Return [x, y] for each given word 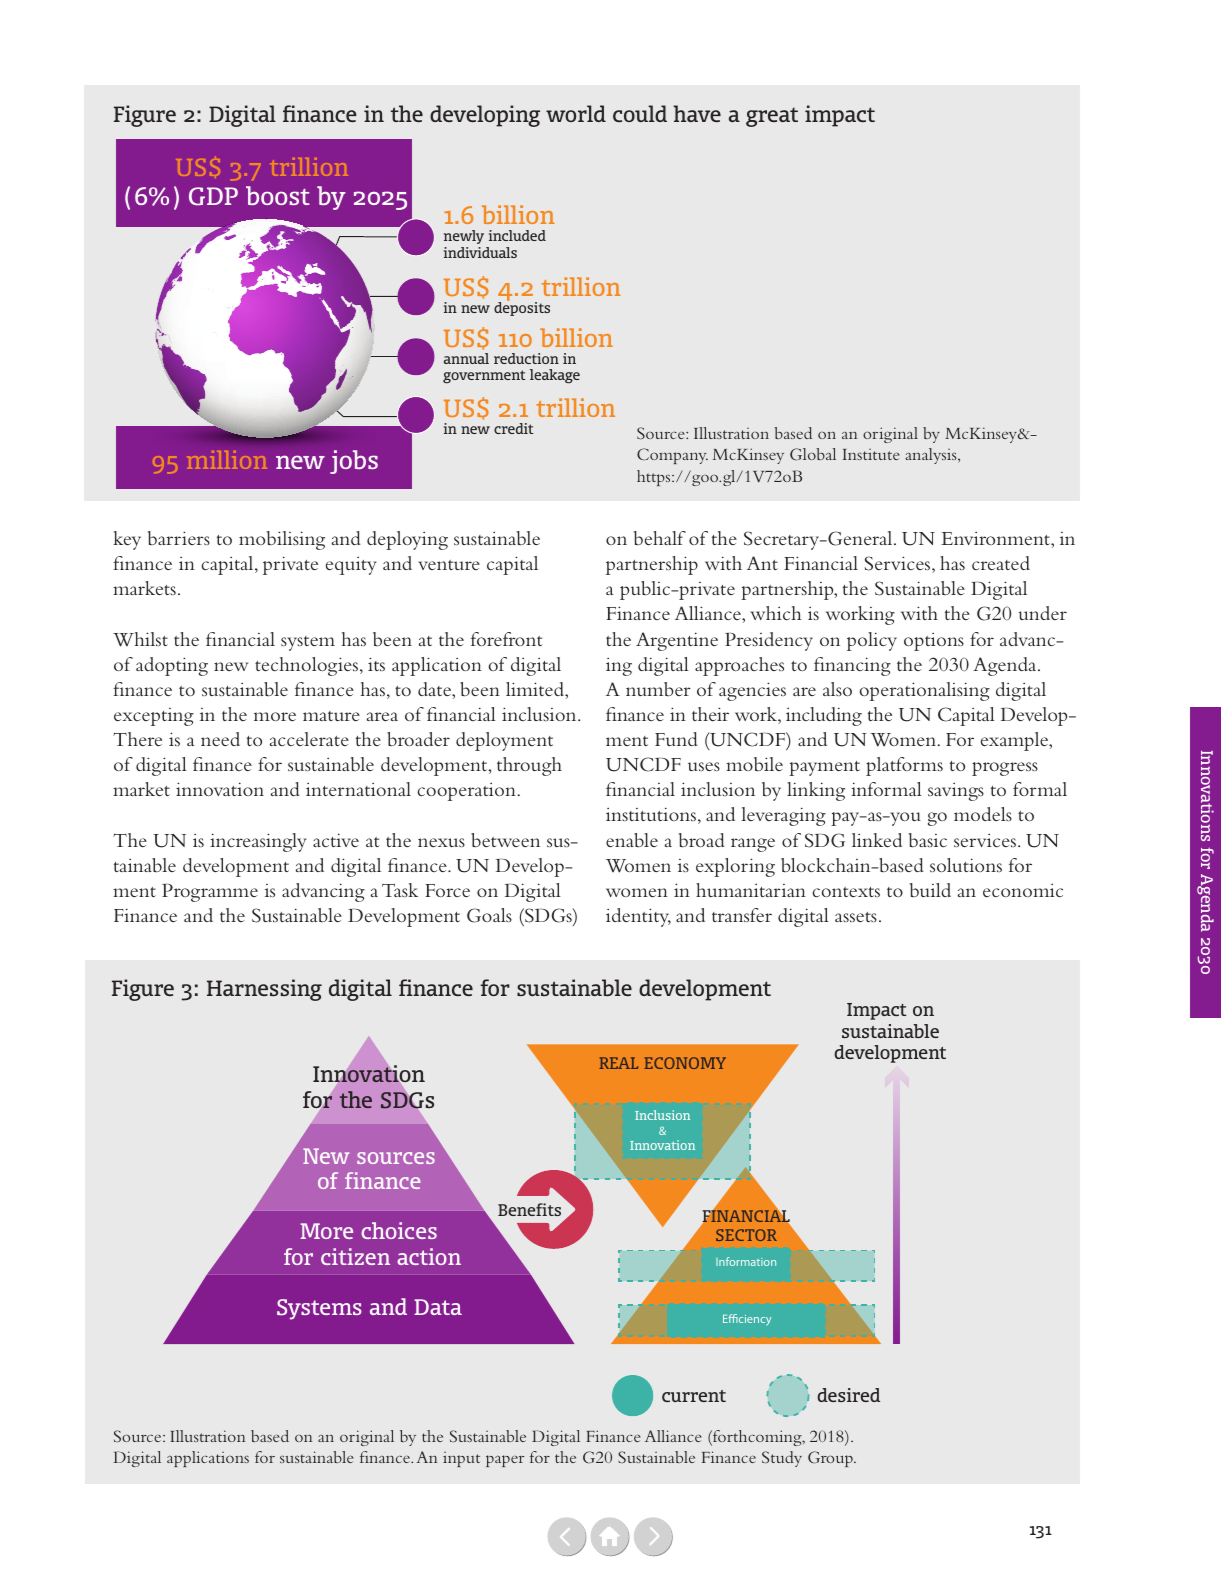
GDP [213, 196]
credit [513, 428]
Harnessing [264, 990]
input [461, 1459]
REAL [618, 1063]
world [576, 113]
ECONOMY [685, 1063]
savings [956, 792]
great [772, 117]
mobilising [282, 540]
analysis [932, 456]
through [529, 766]
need [220, 739]
